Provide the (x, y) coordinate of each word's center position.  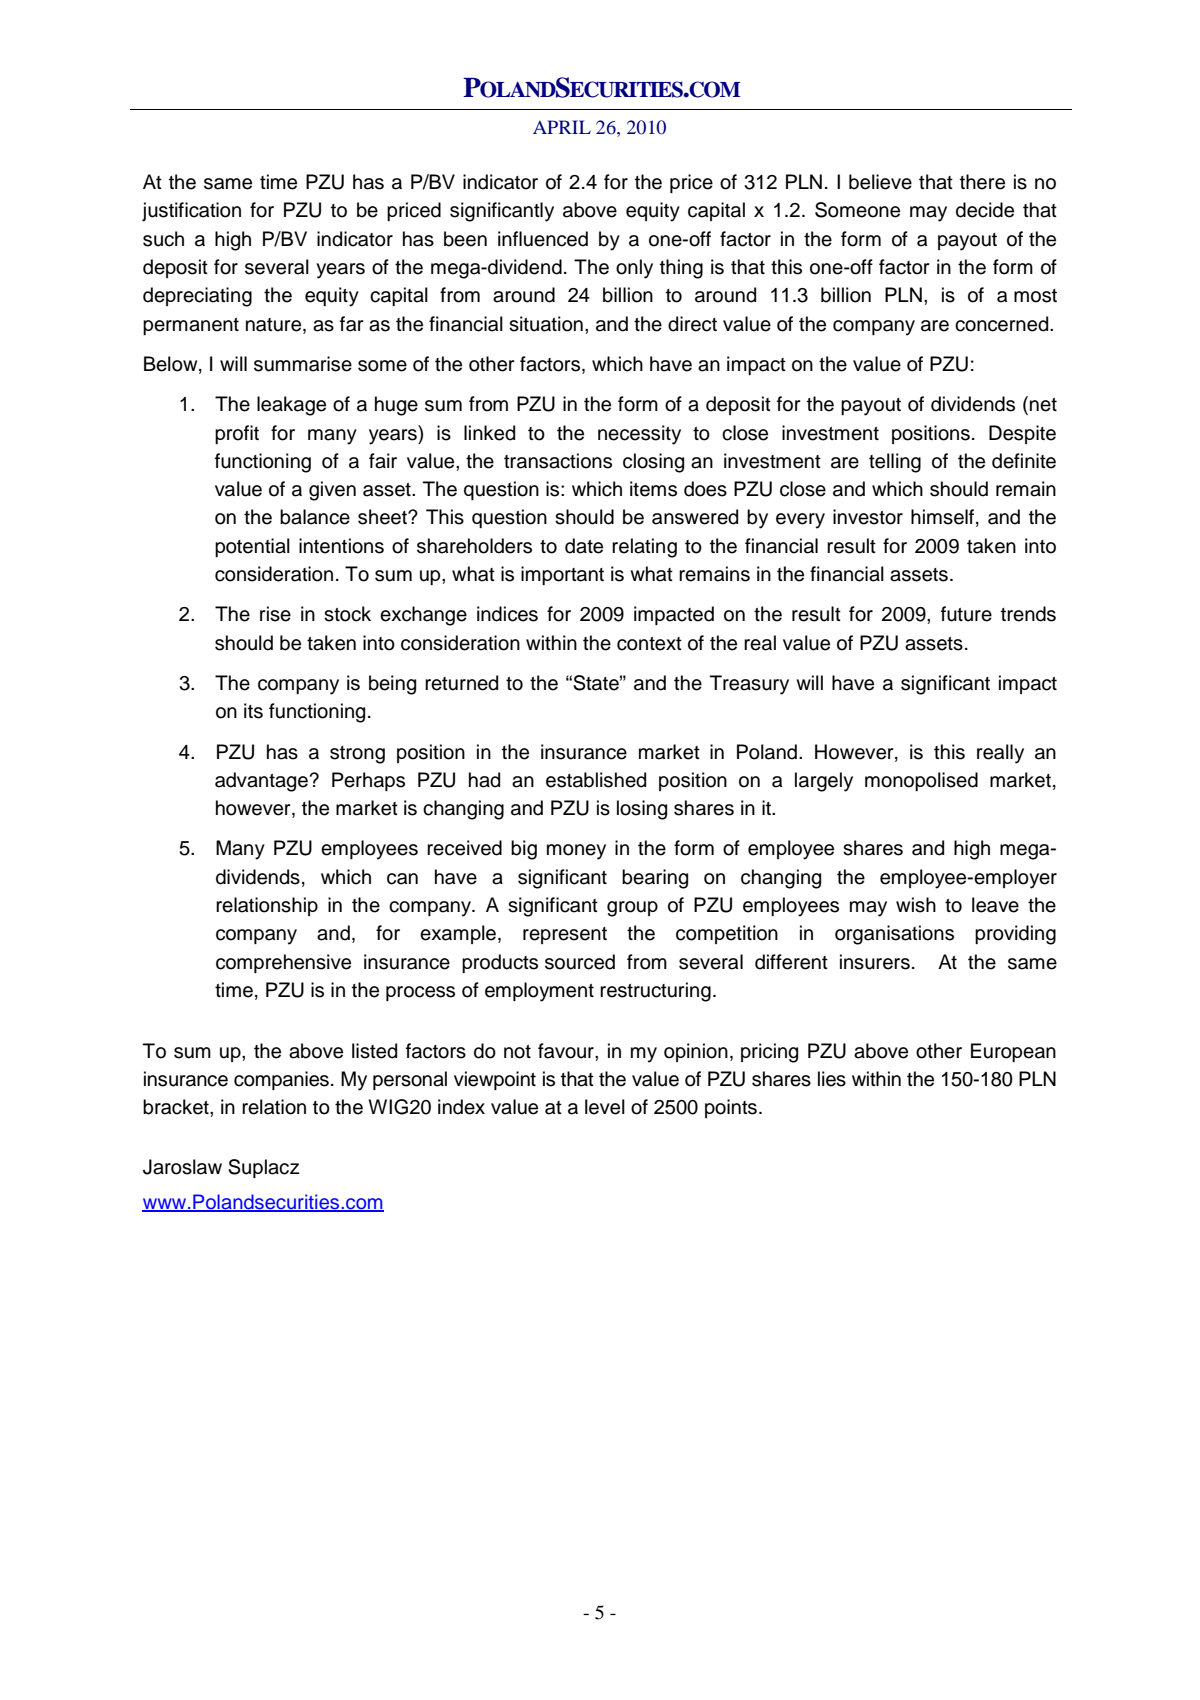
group (632, 909)
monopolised (921, 781)
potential (252, 547)
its (253, 711)
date (584, 546)
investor (868, 517)
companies (281, 1080)
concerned (1003, 324)
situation (546, 324)
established (596, 780)
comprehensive (283, 963)
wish (916, 905)
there (982, 182)
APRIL (562, 127)
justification (191, 212)
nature (275, 325)
